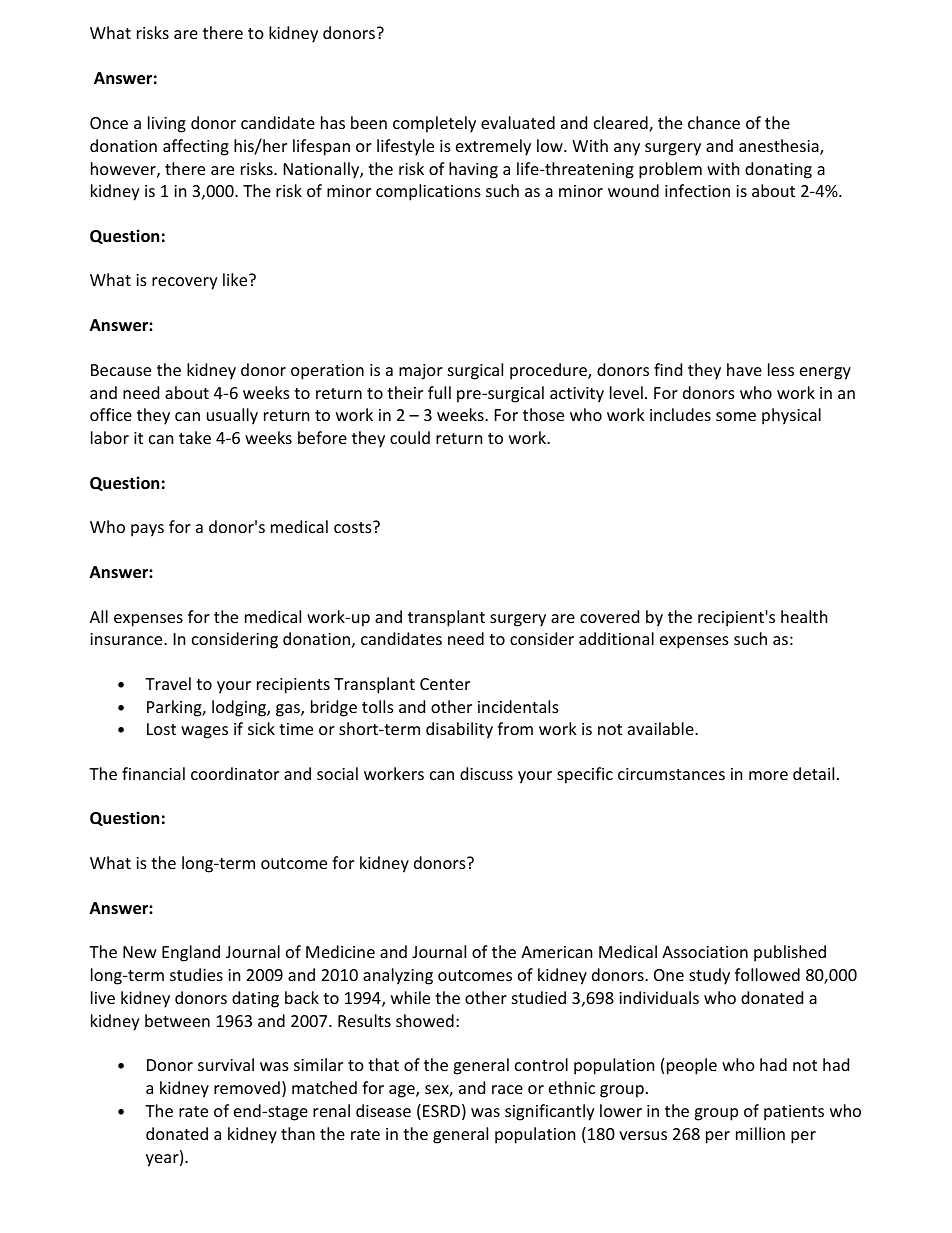 This screenshot has width=952, height=1233. I want to click on Center, so click(445, 684).
